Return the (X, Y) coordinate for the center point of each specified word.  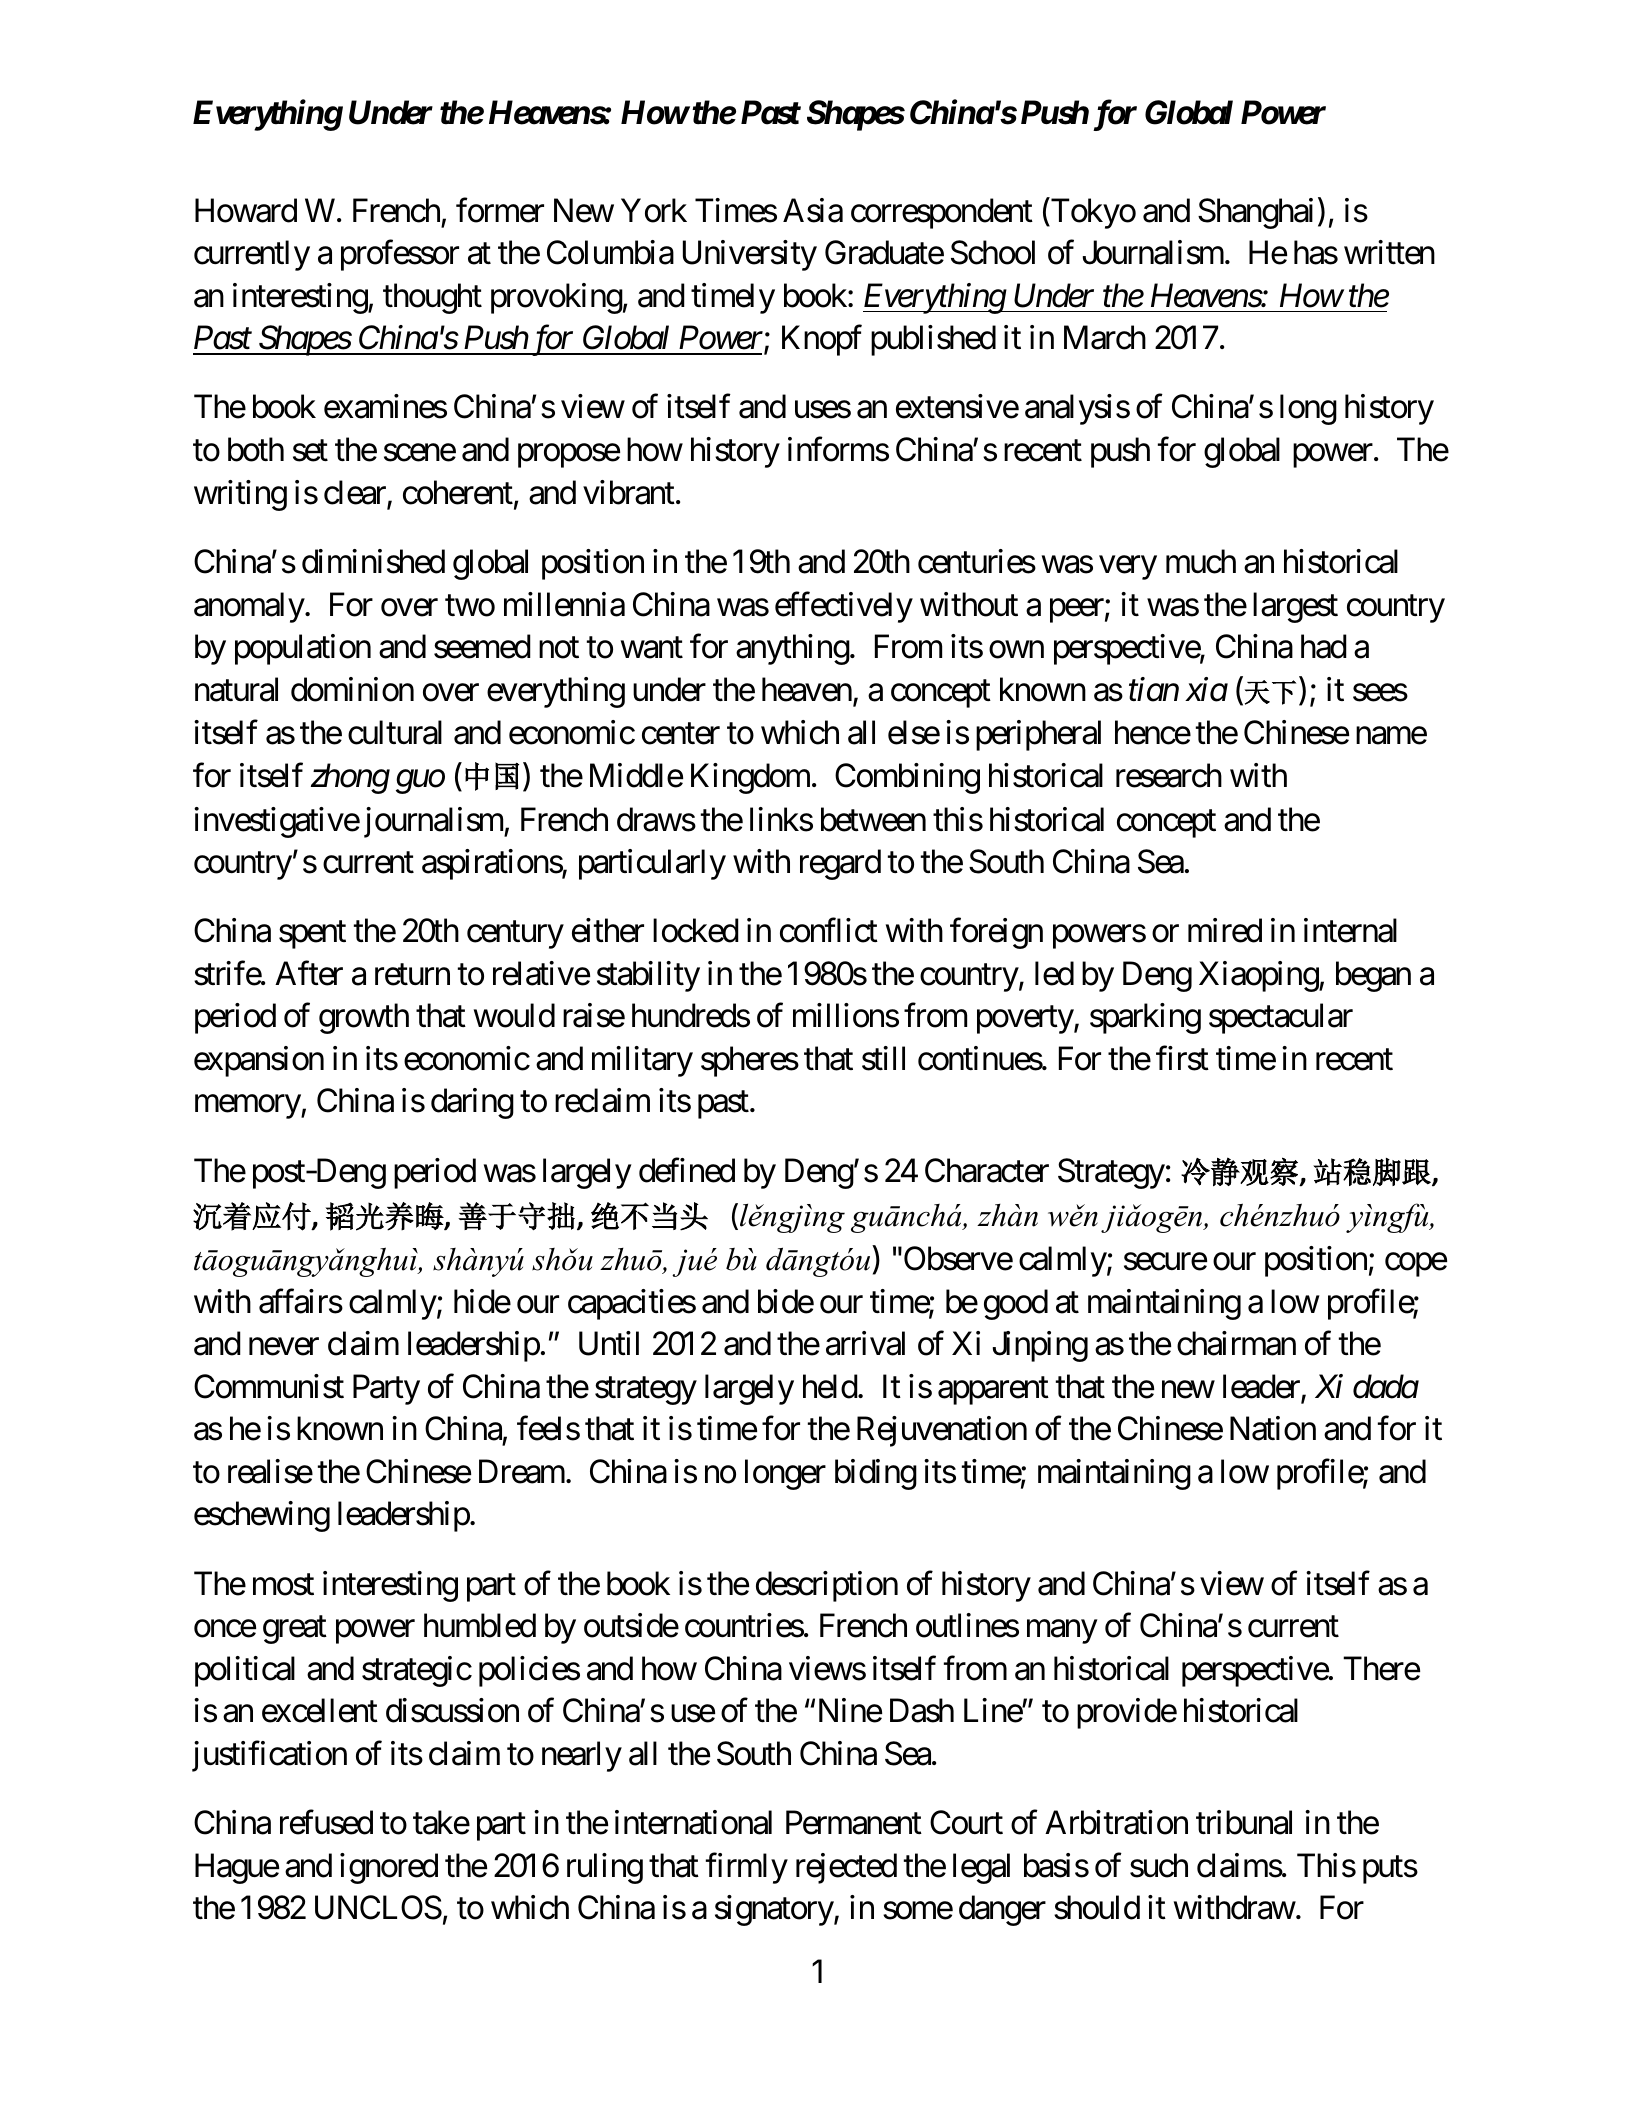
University (750, 255)
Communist (269, 1386)
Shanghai (1255, 213)
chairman (1236, 1343)
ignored (389, 1868)
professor (400, 255)
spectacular (1281, 1018)
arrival (865, 1343)
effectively (844, 607)
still (883, 1058)
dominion (352, 689)
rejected (846, 1868)
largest (1295, 607)
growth (364, 1018)
